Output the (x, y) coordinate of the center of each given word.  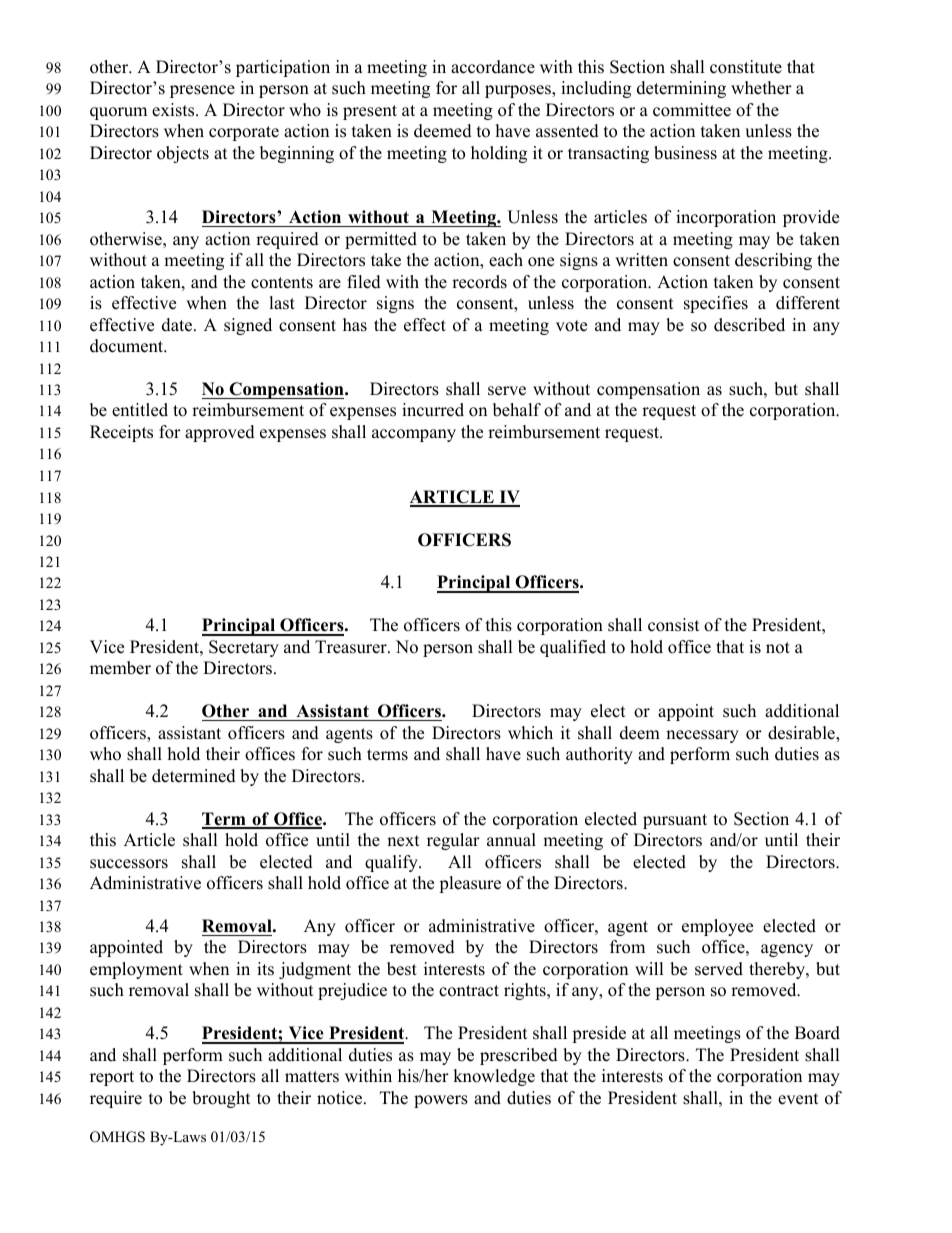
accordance (493, 67)
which (530, 733)
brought (221, 1099)
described (749, 325)
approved (220, 433)
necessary (702, 736)
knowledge (494, 1077)
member (120, 668)
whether (761, 88)
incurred (433, 410)
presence (202, 91)
